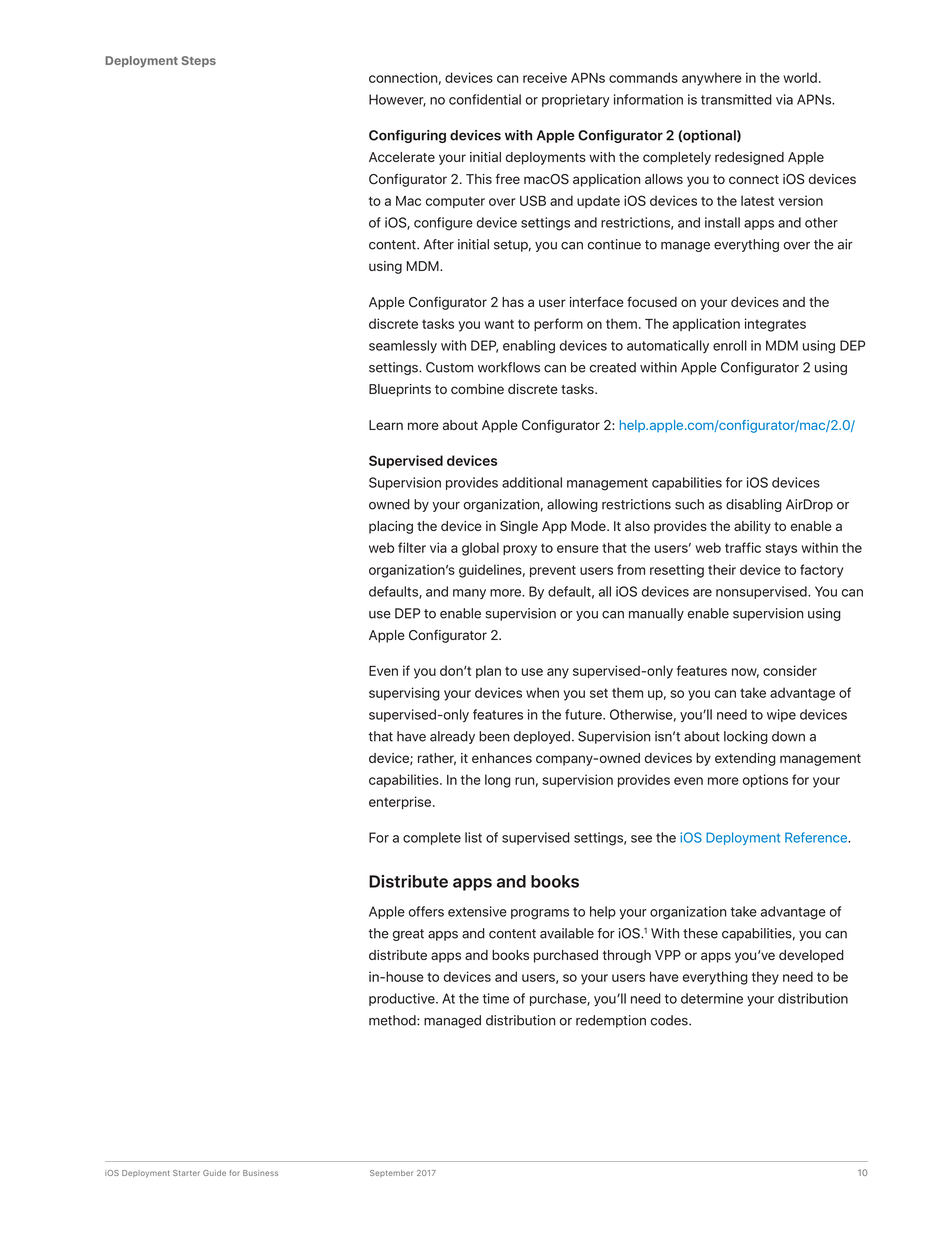 This document has width=952, height=1233. Describe the element at coordinates (408, 935) in the document. I see `great` at that location.
